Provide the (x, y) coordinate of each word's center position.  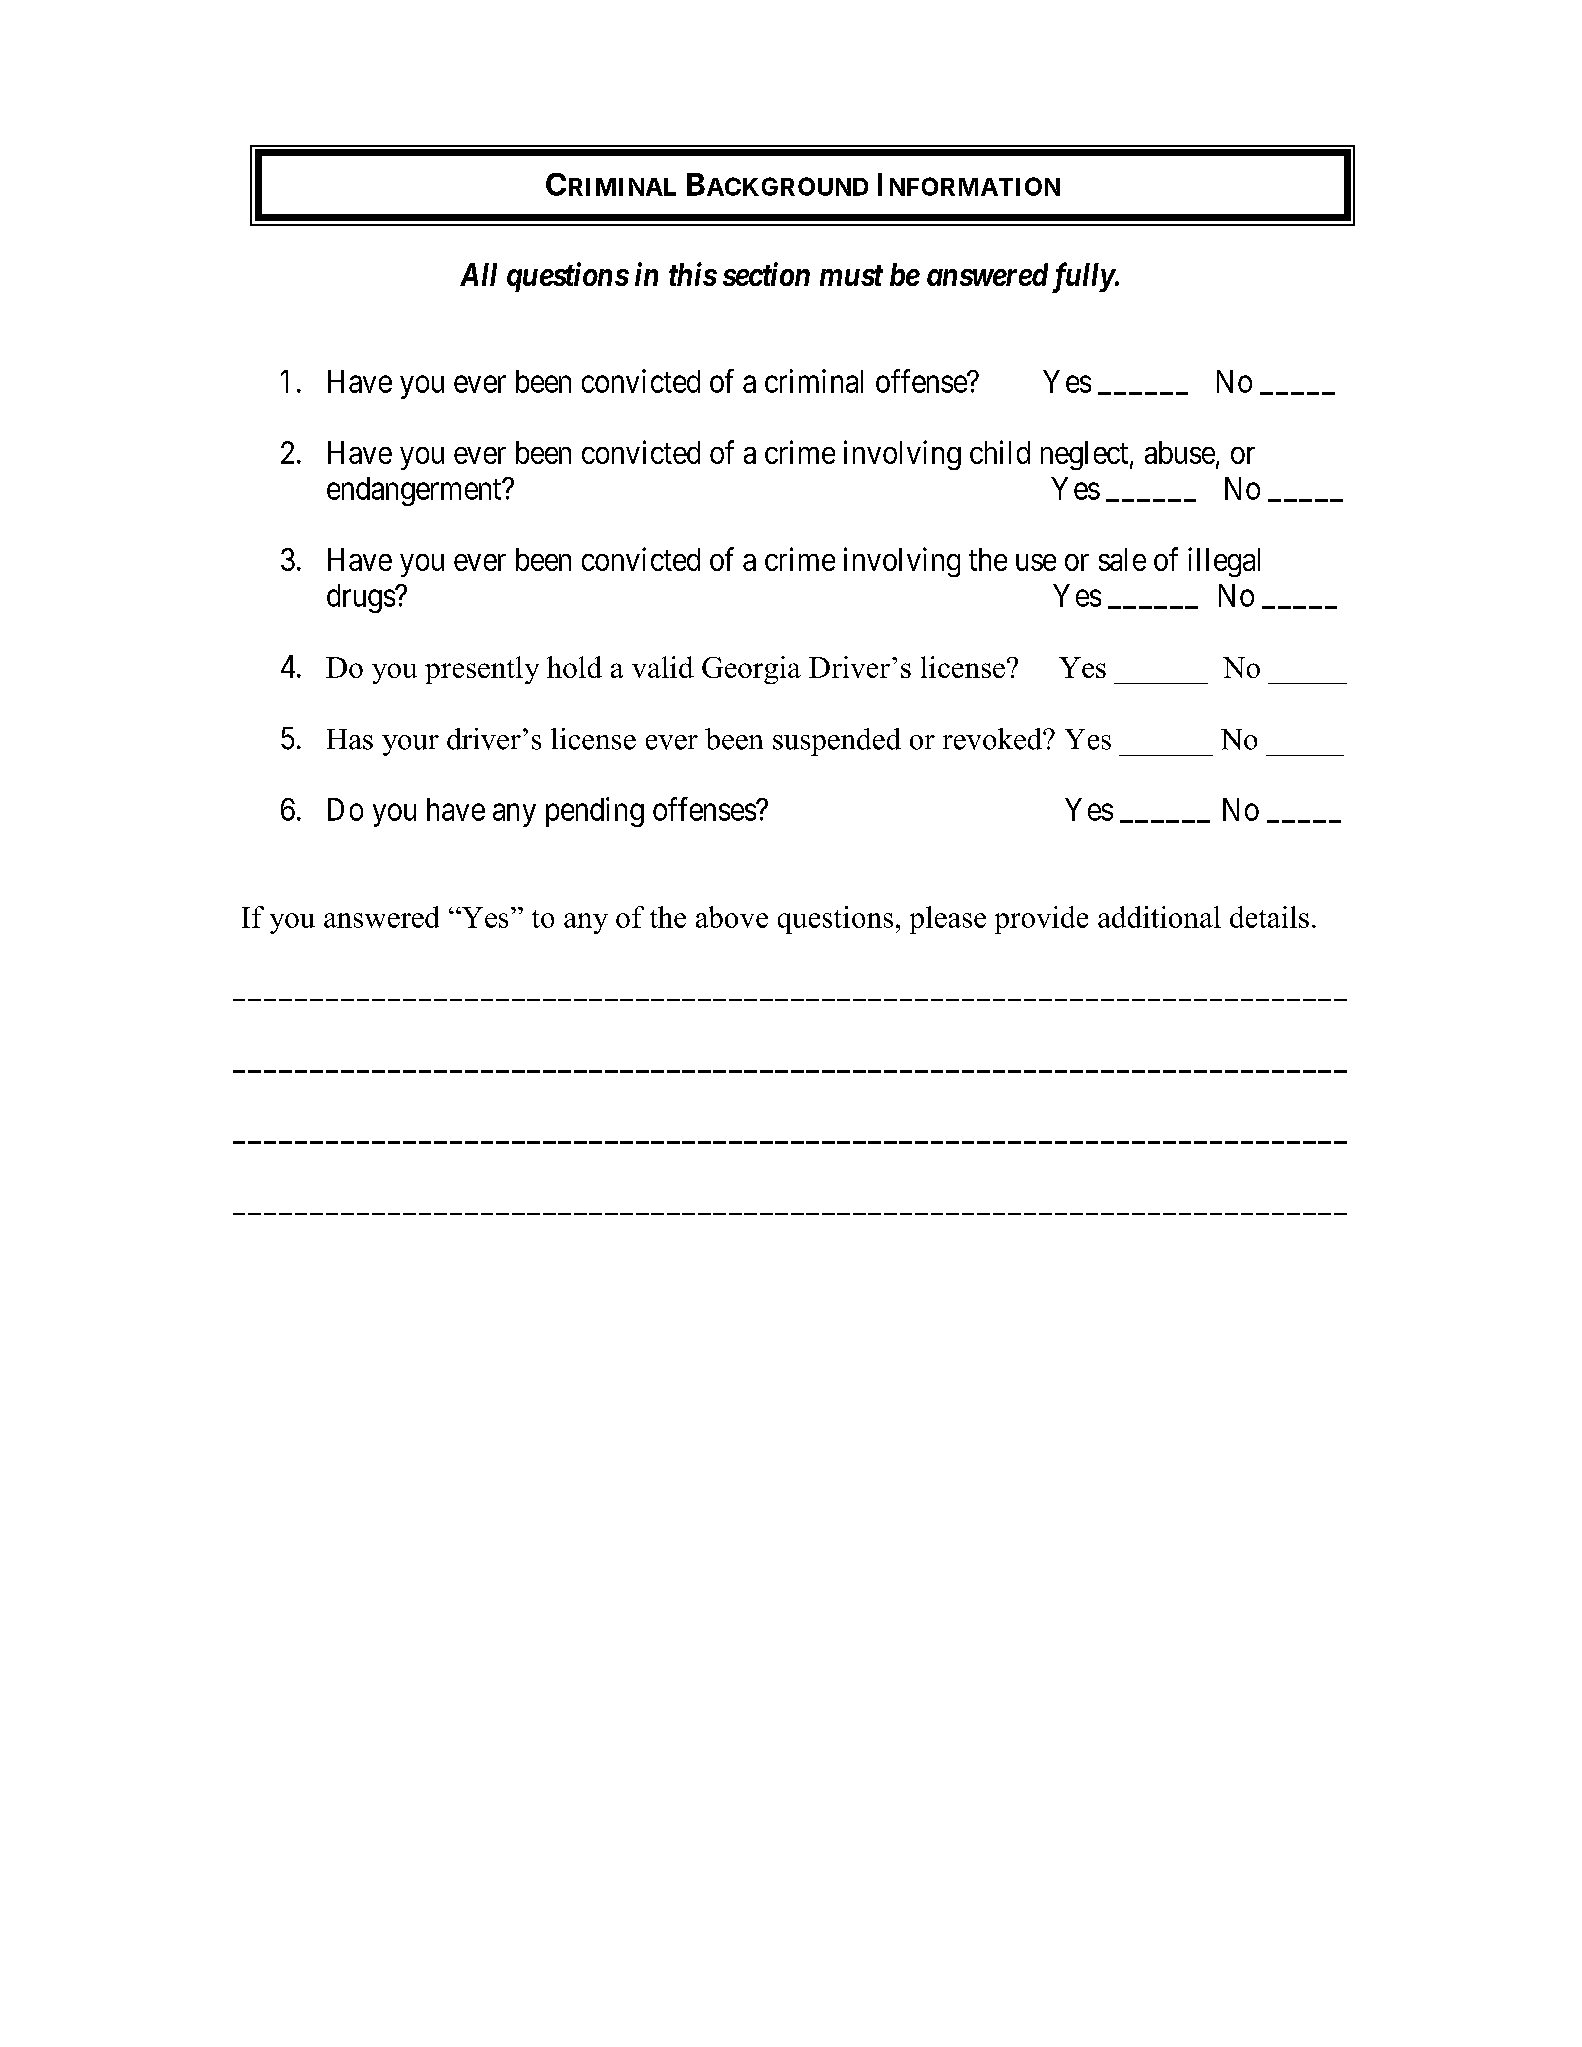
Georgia (751, 670)
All (478, 274)
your (410, 745)
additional (1159, 917)
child (1000, 452)
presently (482, 670)
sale (1122, 559)
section (766, 274)
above (732, 917)
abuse (1180, 452)
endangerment (415, 491)
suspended (837, 742)
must (851, 275)
